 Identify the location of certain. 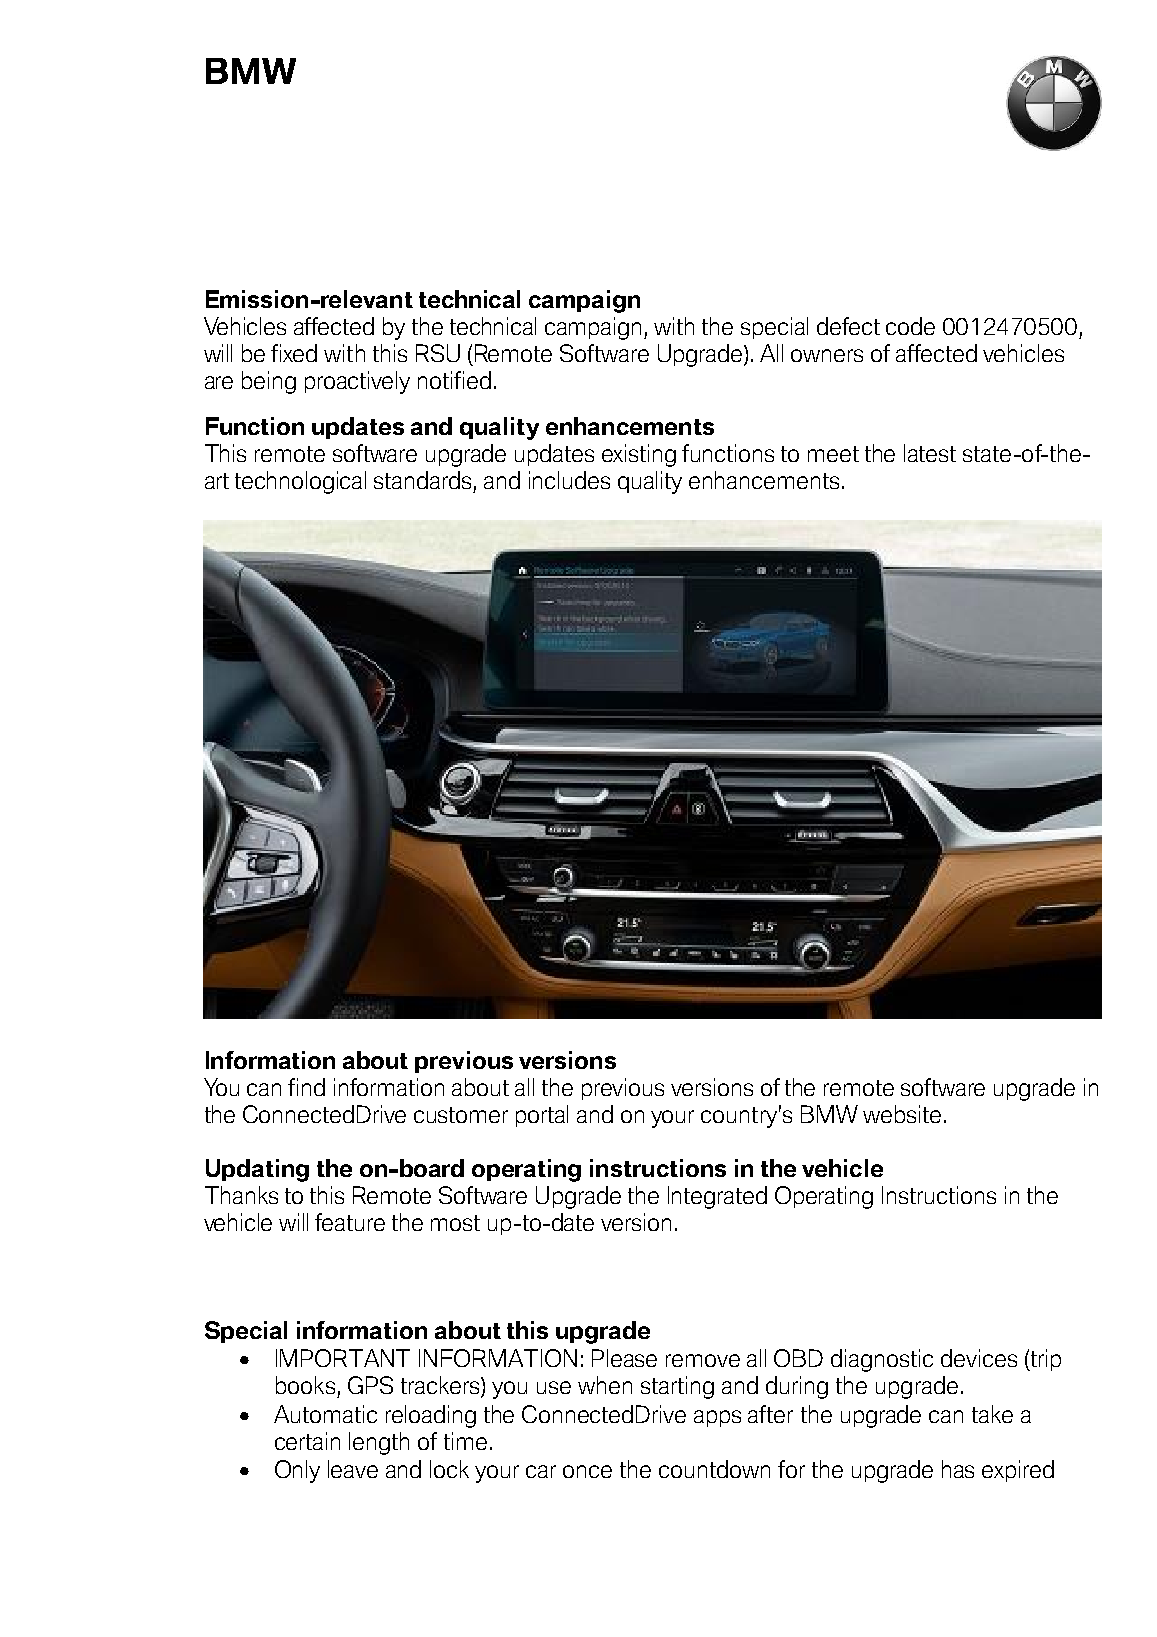
(307, 1441).
